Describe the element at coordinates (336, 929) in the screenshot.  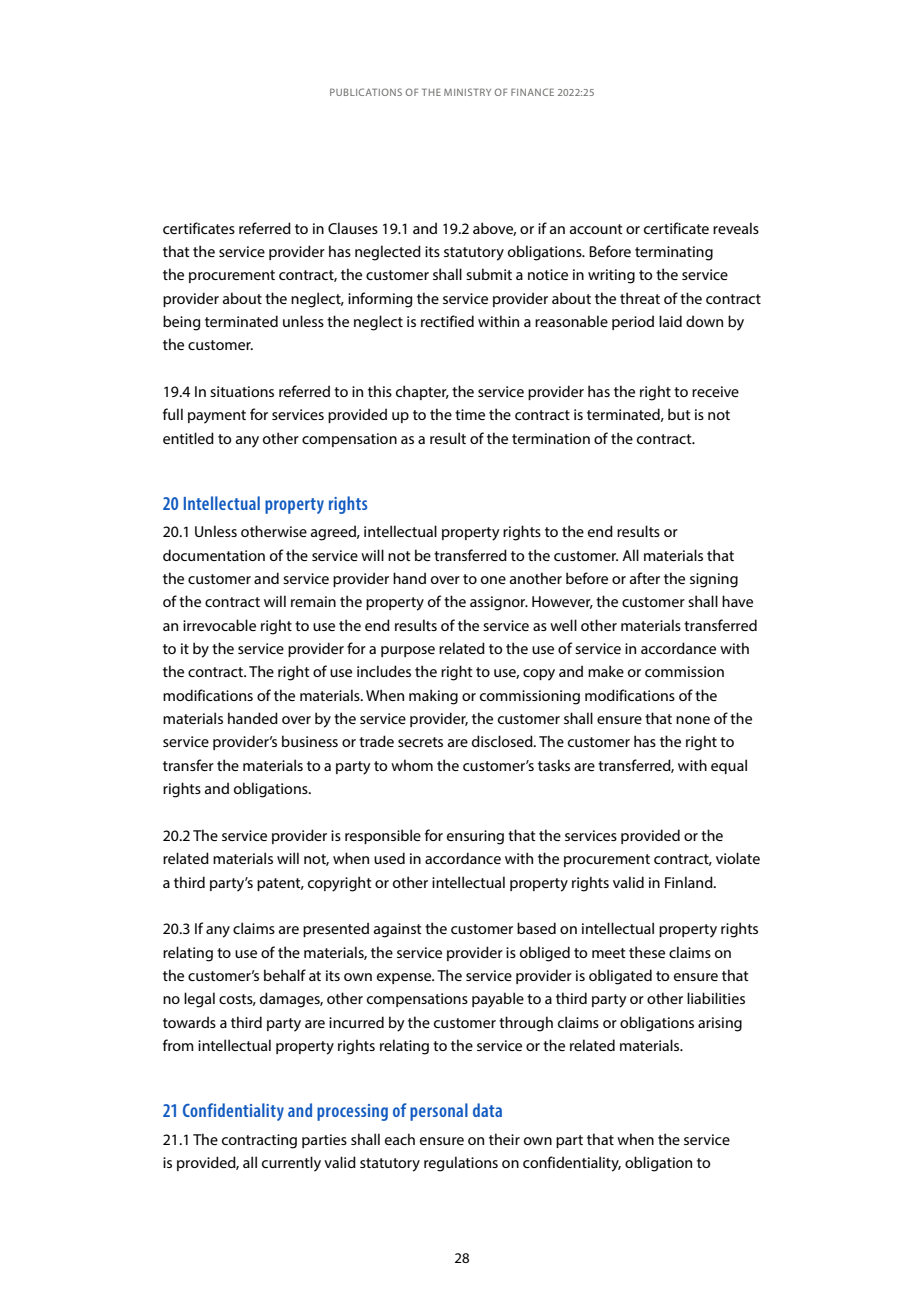
I see `presented` at that location.
